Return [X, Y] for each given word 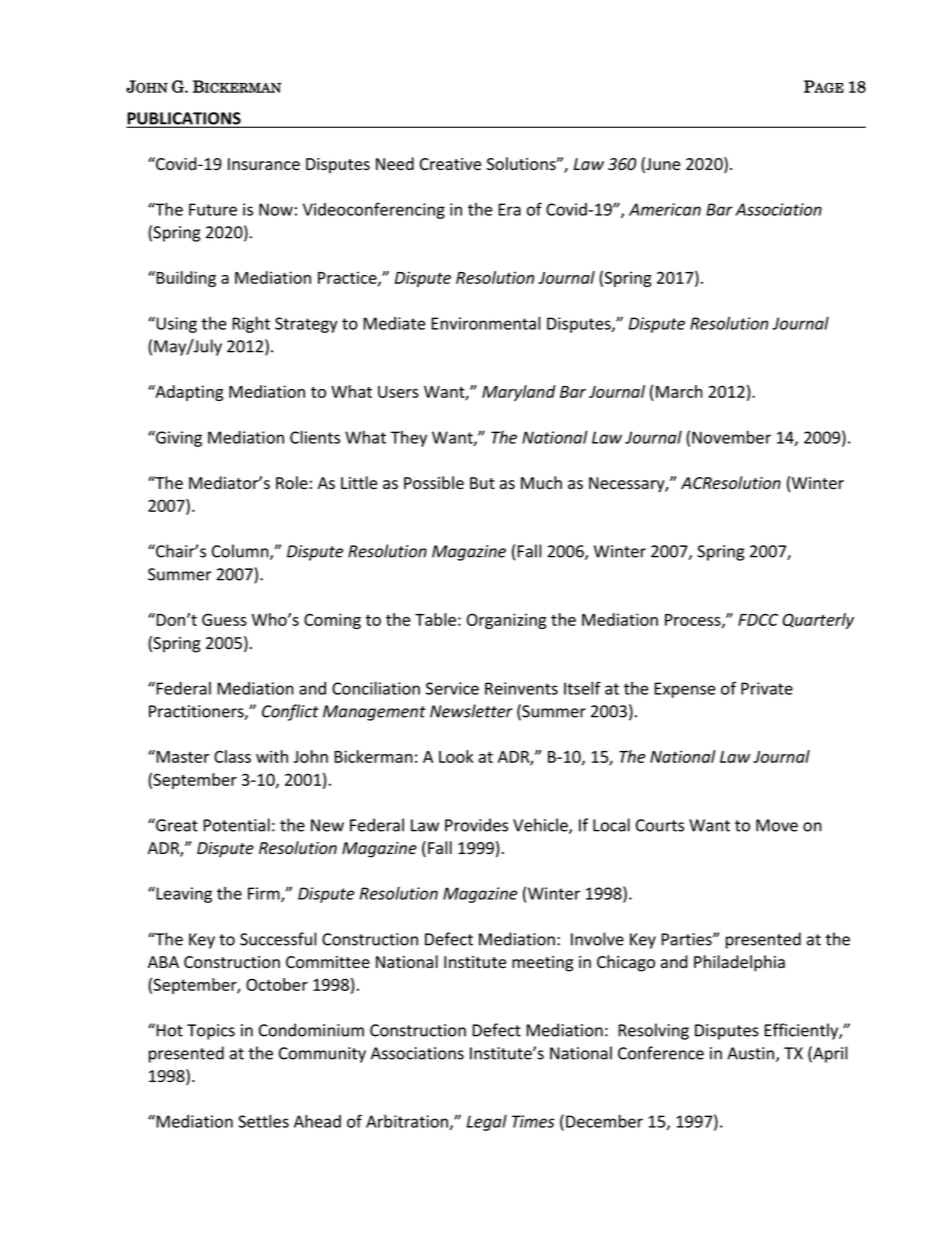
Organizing [507, 621]
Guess [224, 619]
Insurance [264, 164]
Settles [263, 1121]
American [665, 209]
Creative [450, 164]
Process [694, 621]
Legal [487, 1122]
